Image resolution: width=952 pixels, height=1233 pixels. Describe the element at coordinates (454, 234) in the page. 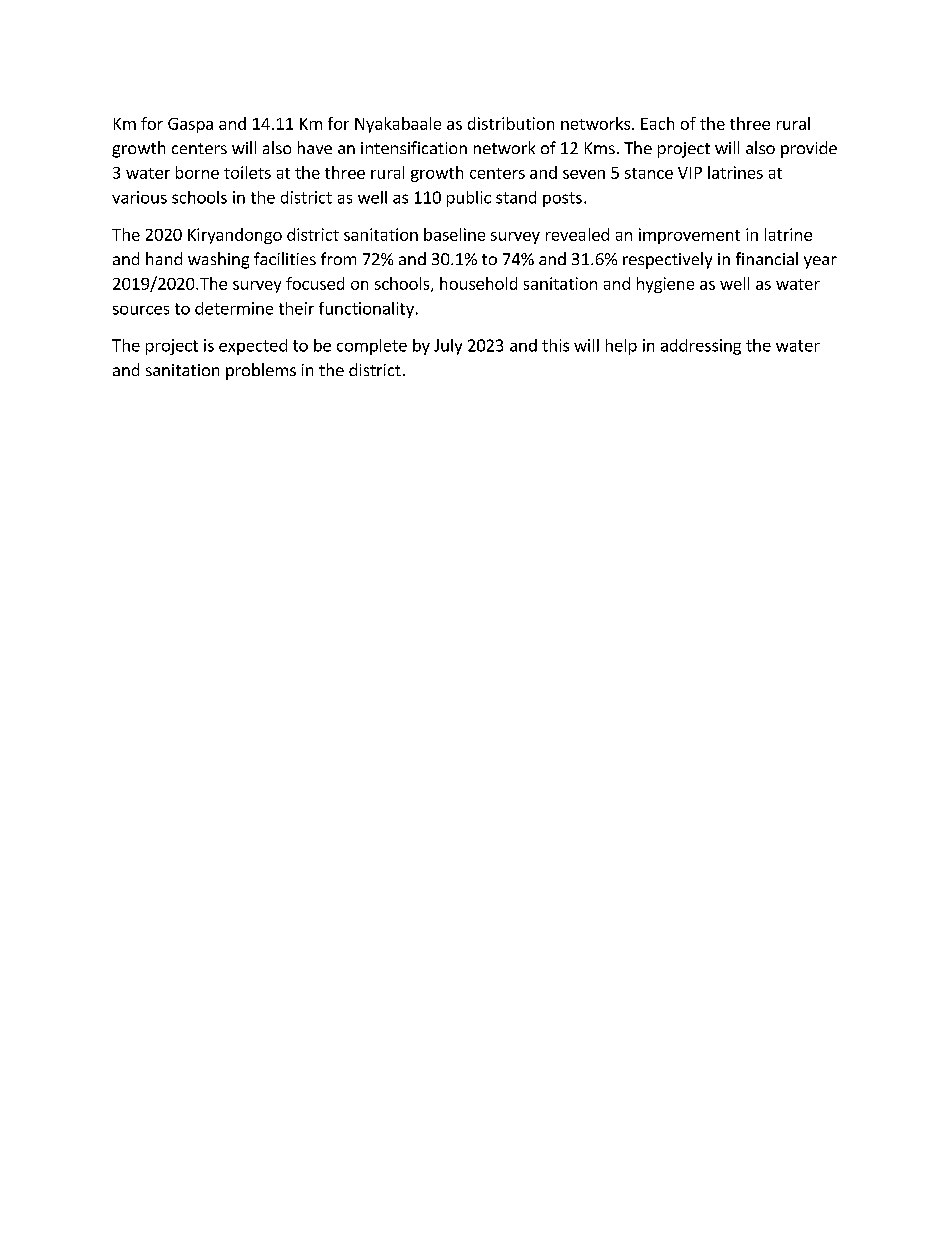

I see `baseline` at that location.
